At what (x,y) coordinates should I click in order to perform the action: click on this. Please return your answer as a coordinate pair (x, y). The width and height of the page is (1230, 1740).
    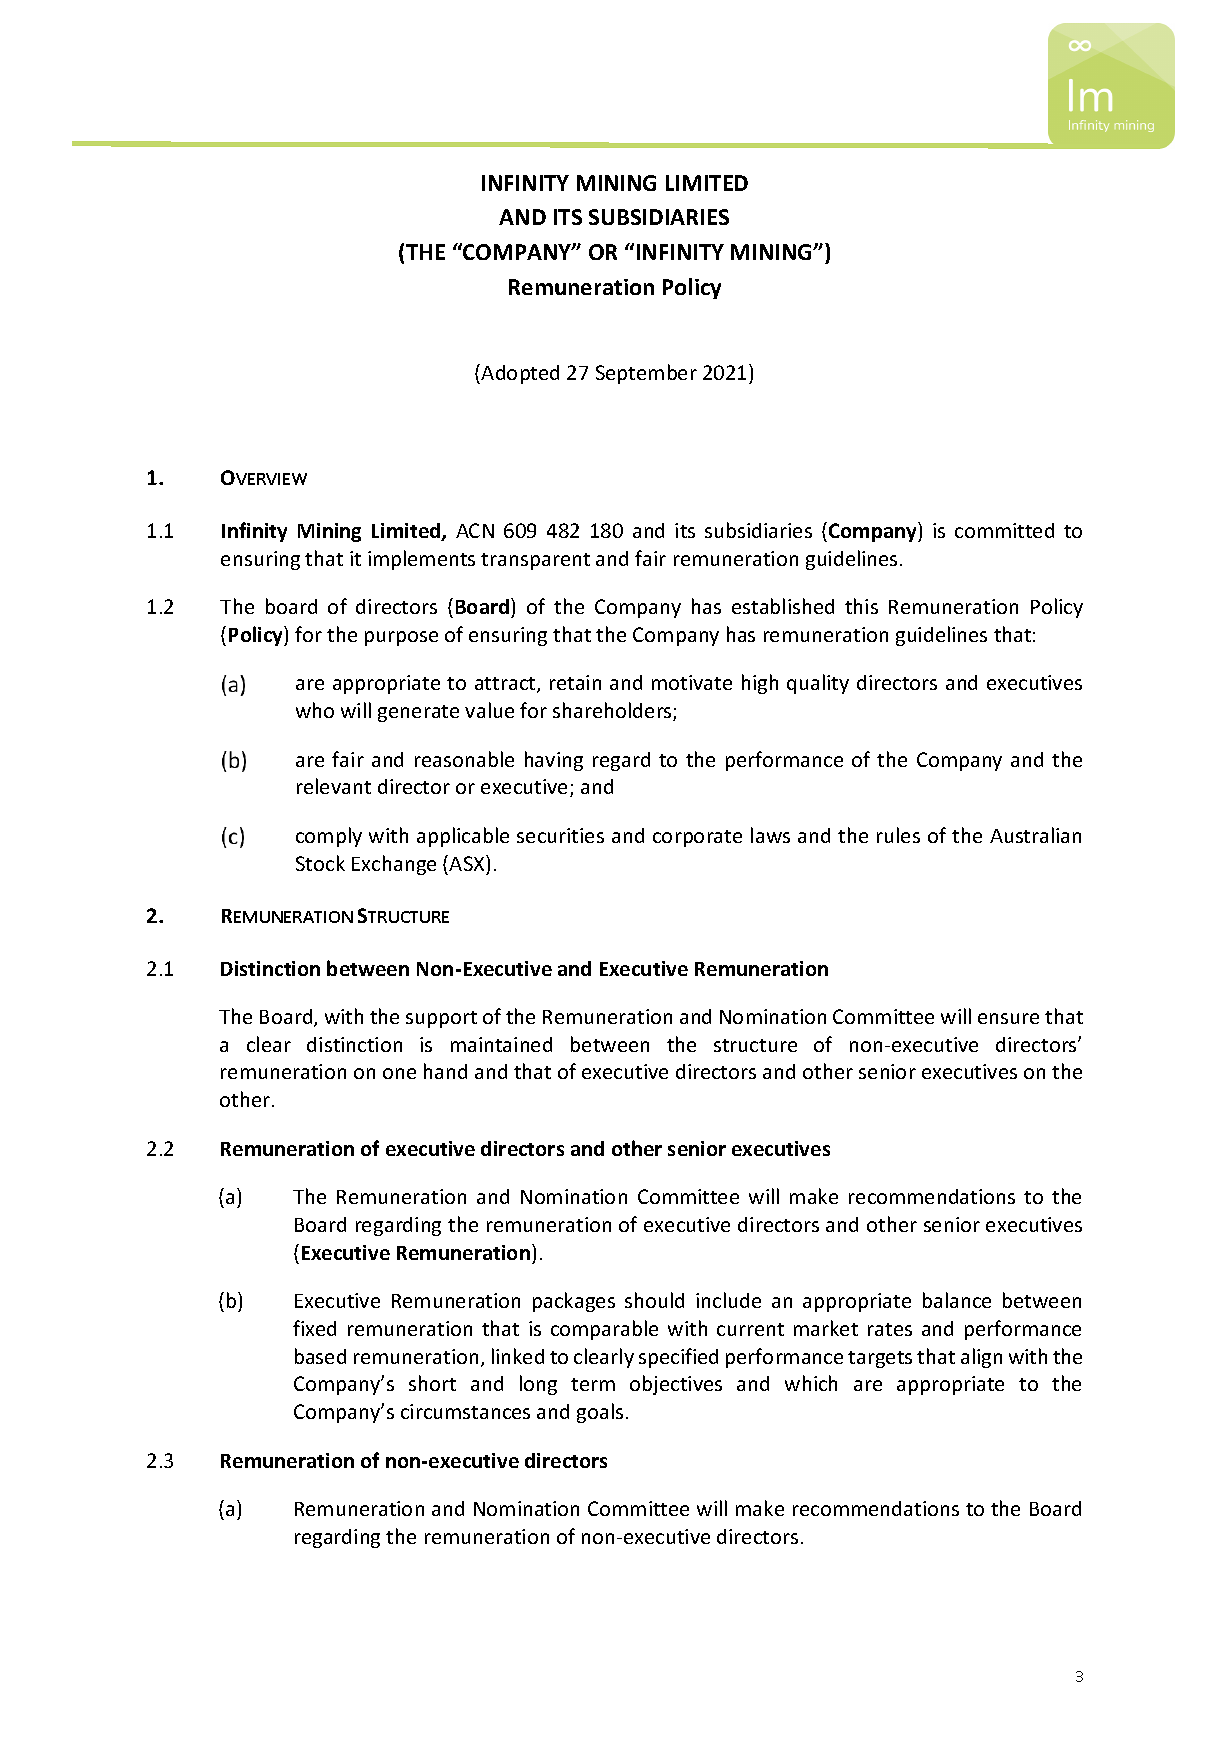
    Looking at the image, I should click on (861, 606).
